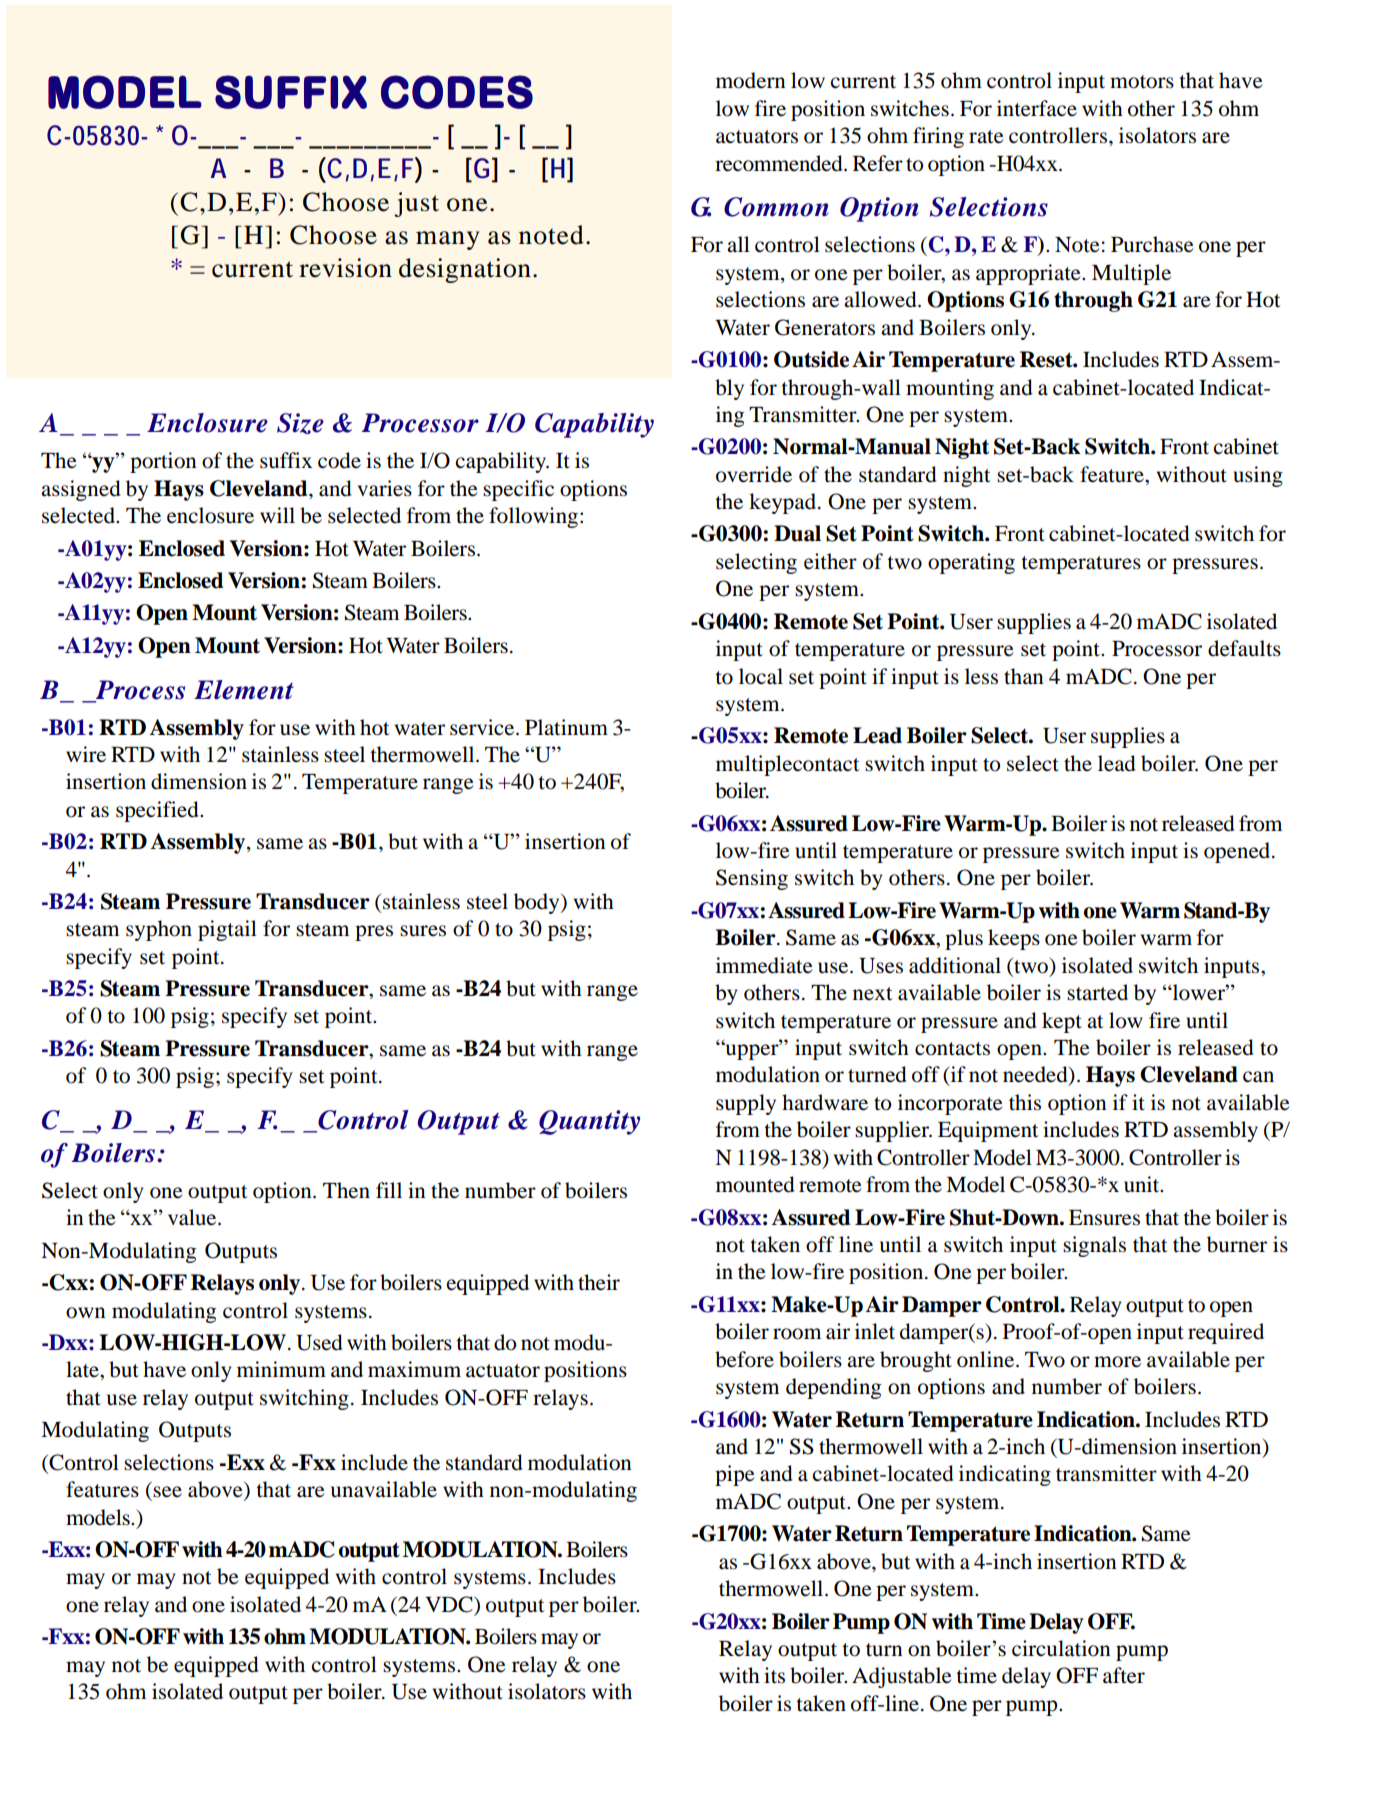 Image resolution: width=1400 pixels, height=1811 pixels. I want to click on its, so click(774, 1675).
